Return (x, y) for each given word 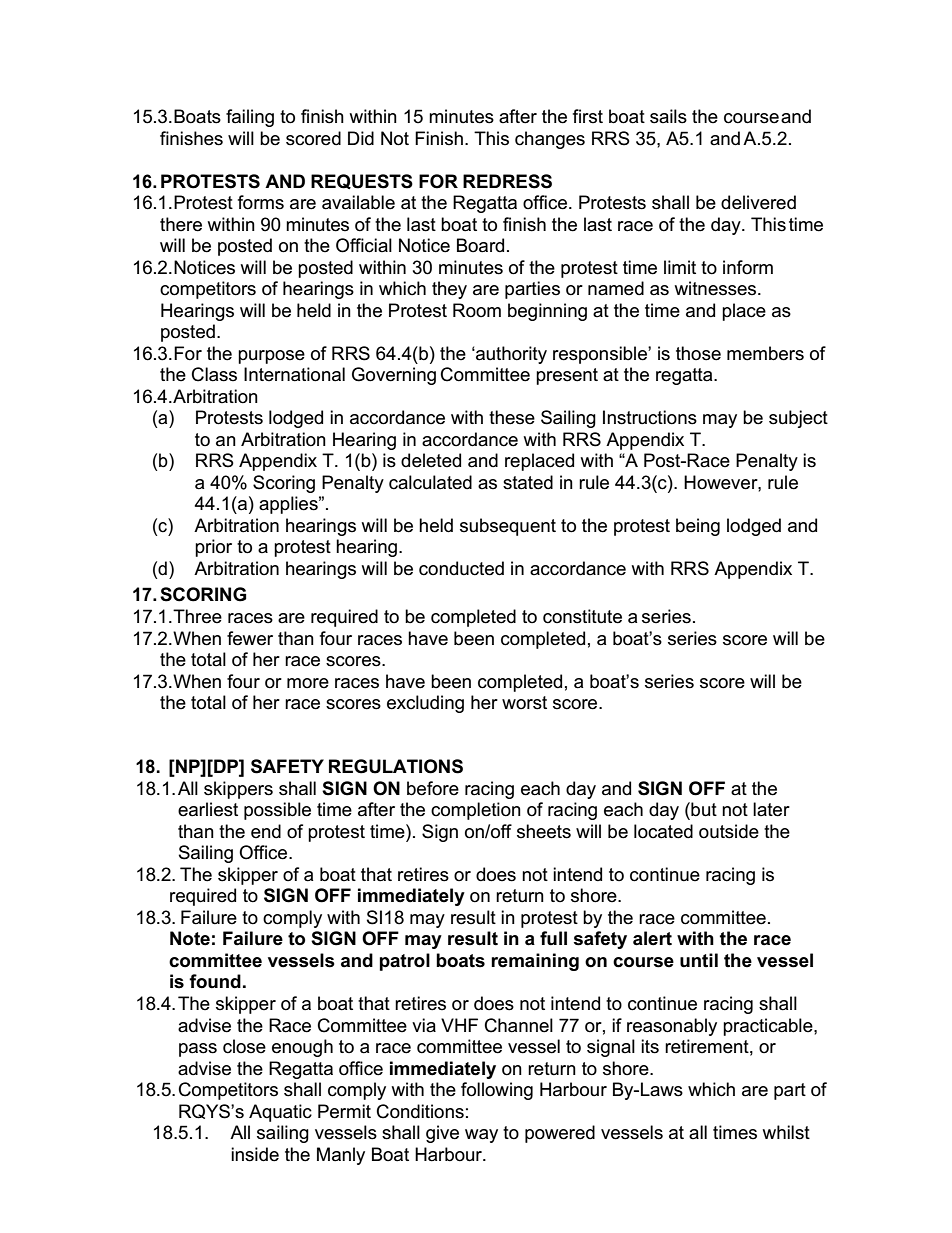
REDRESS (507, 181)
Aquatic (280, 1113)
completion (476, 811)
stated (528, 482)
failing (250, 118)
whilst (786, 1132)
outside (729, 831)
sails (668, 116)
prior (213, 548)
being (698, 527)
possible (277, 811)
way (481, 1136)
